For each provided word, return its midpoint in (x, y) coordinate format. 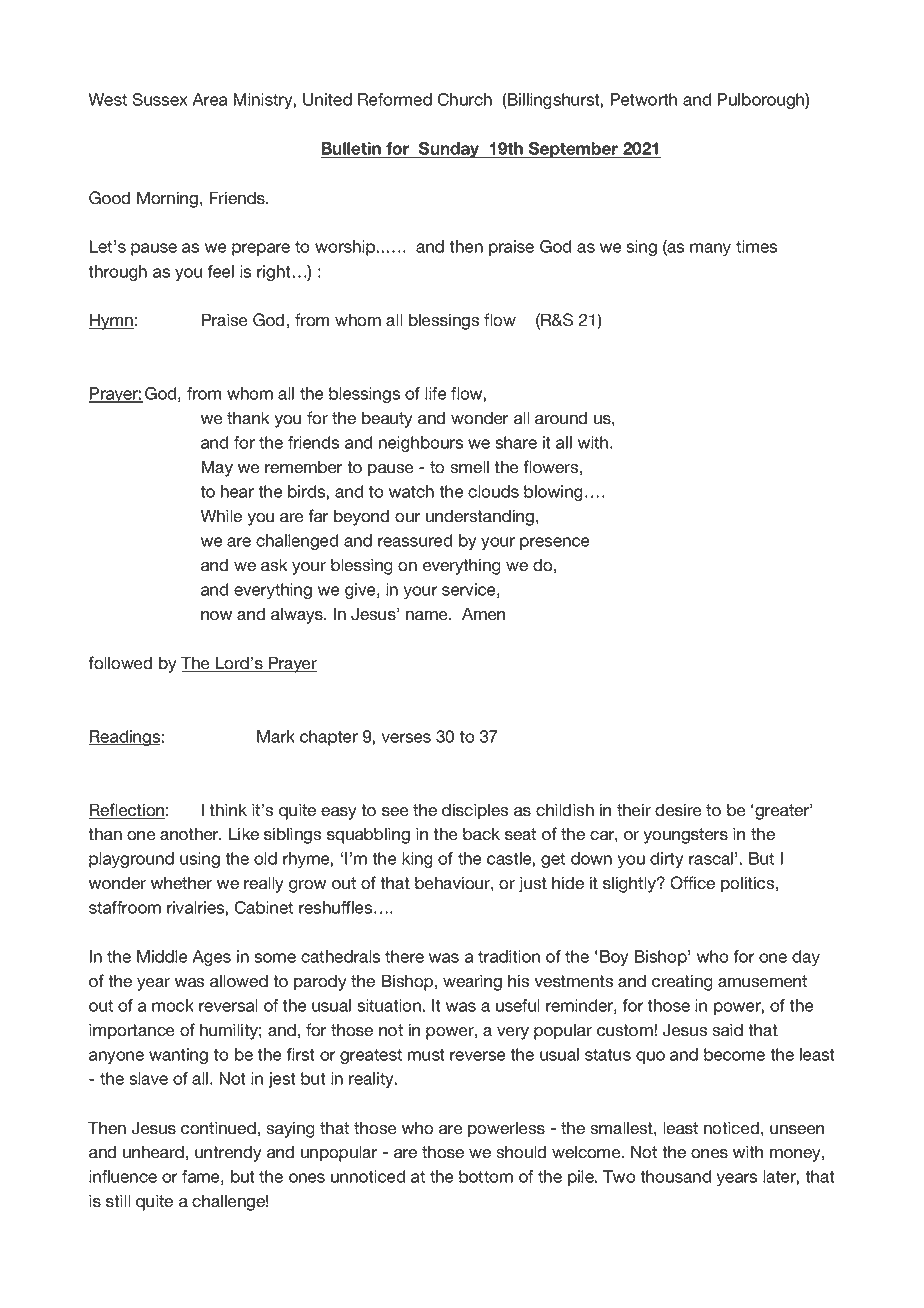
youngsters (686, 836)
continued (218, 1128)
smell (469, 467)
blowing (553, 493)
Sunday (449, 150)
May (217, 468)
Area (210, 99)
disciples (475, 811)
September (574, 150)
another (190, 834)
